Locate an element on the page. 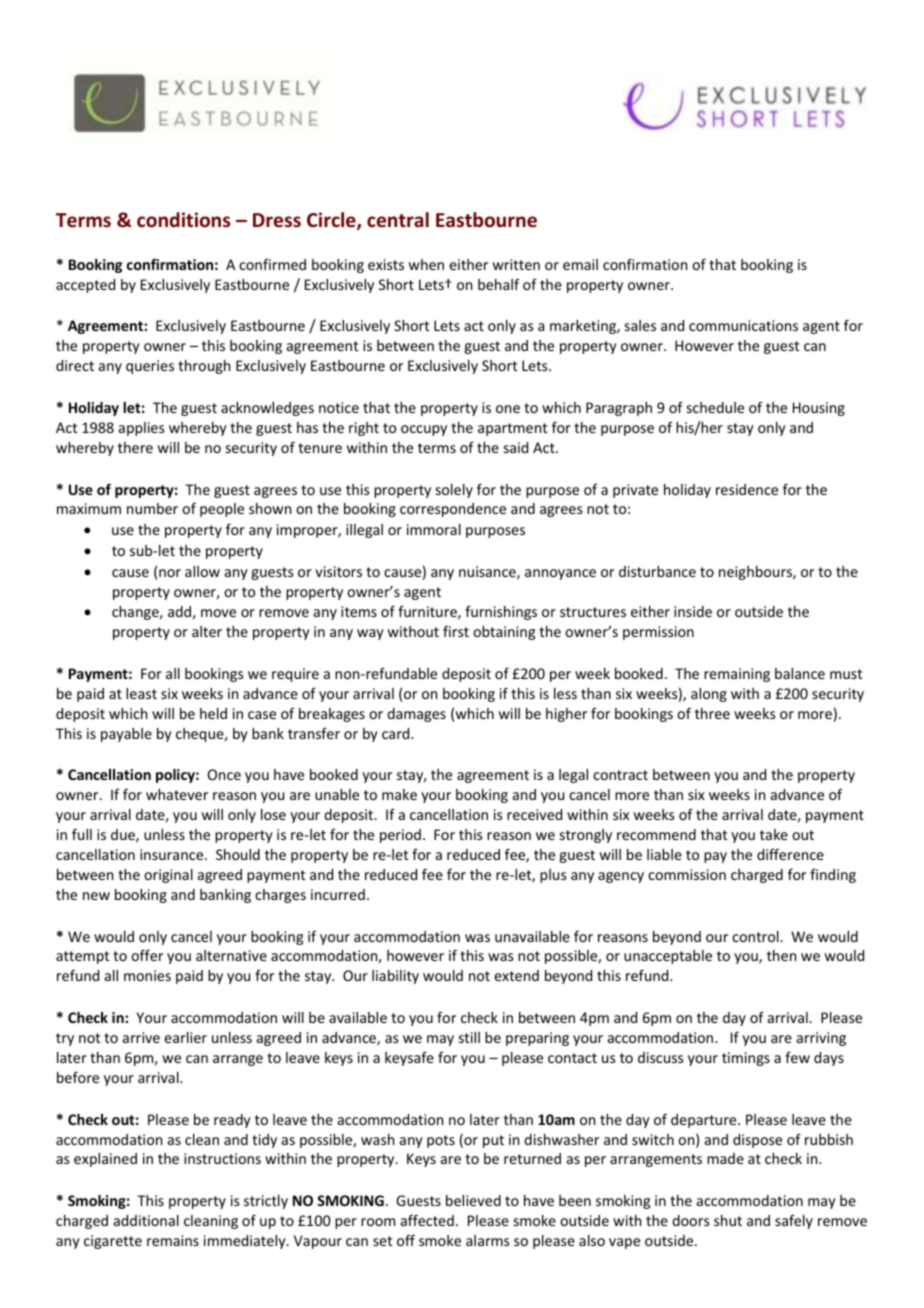 The image size is (924, 1308). damages is located at coordinates (416, 715).
